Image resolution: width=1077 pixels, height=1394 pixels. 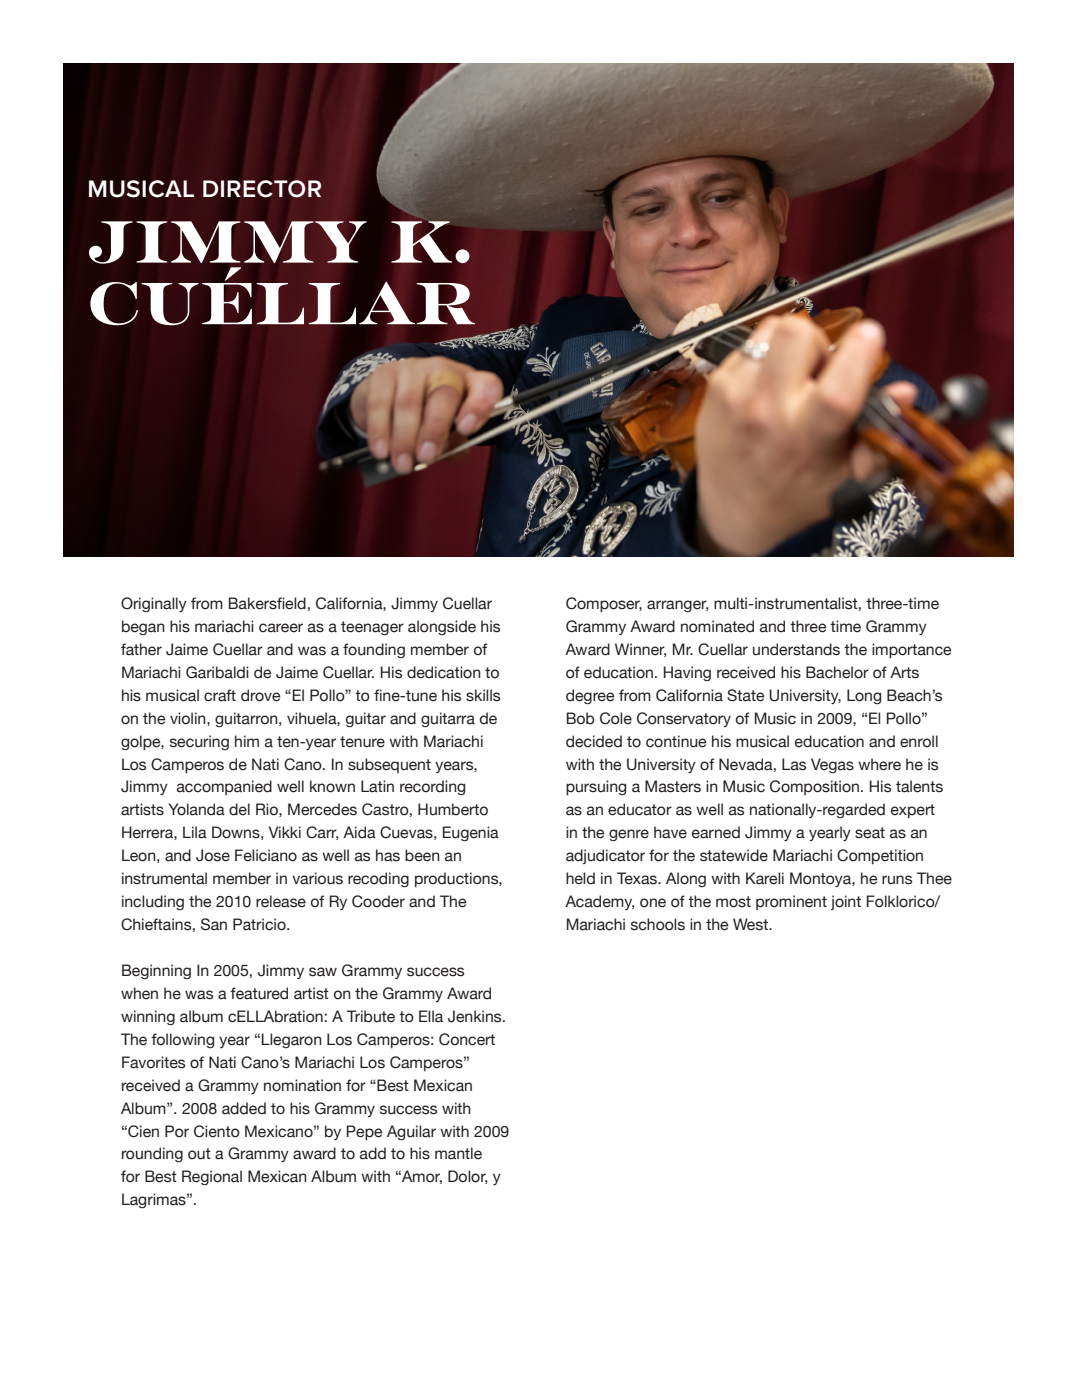 What do you see at coordinates (213, 855) in the screenshot?
I see `Jose` at bounding box center [213, 855].
